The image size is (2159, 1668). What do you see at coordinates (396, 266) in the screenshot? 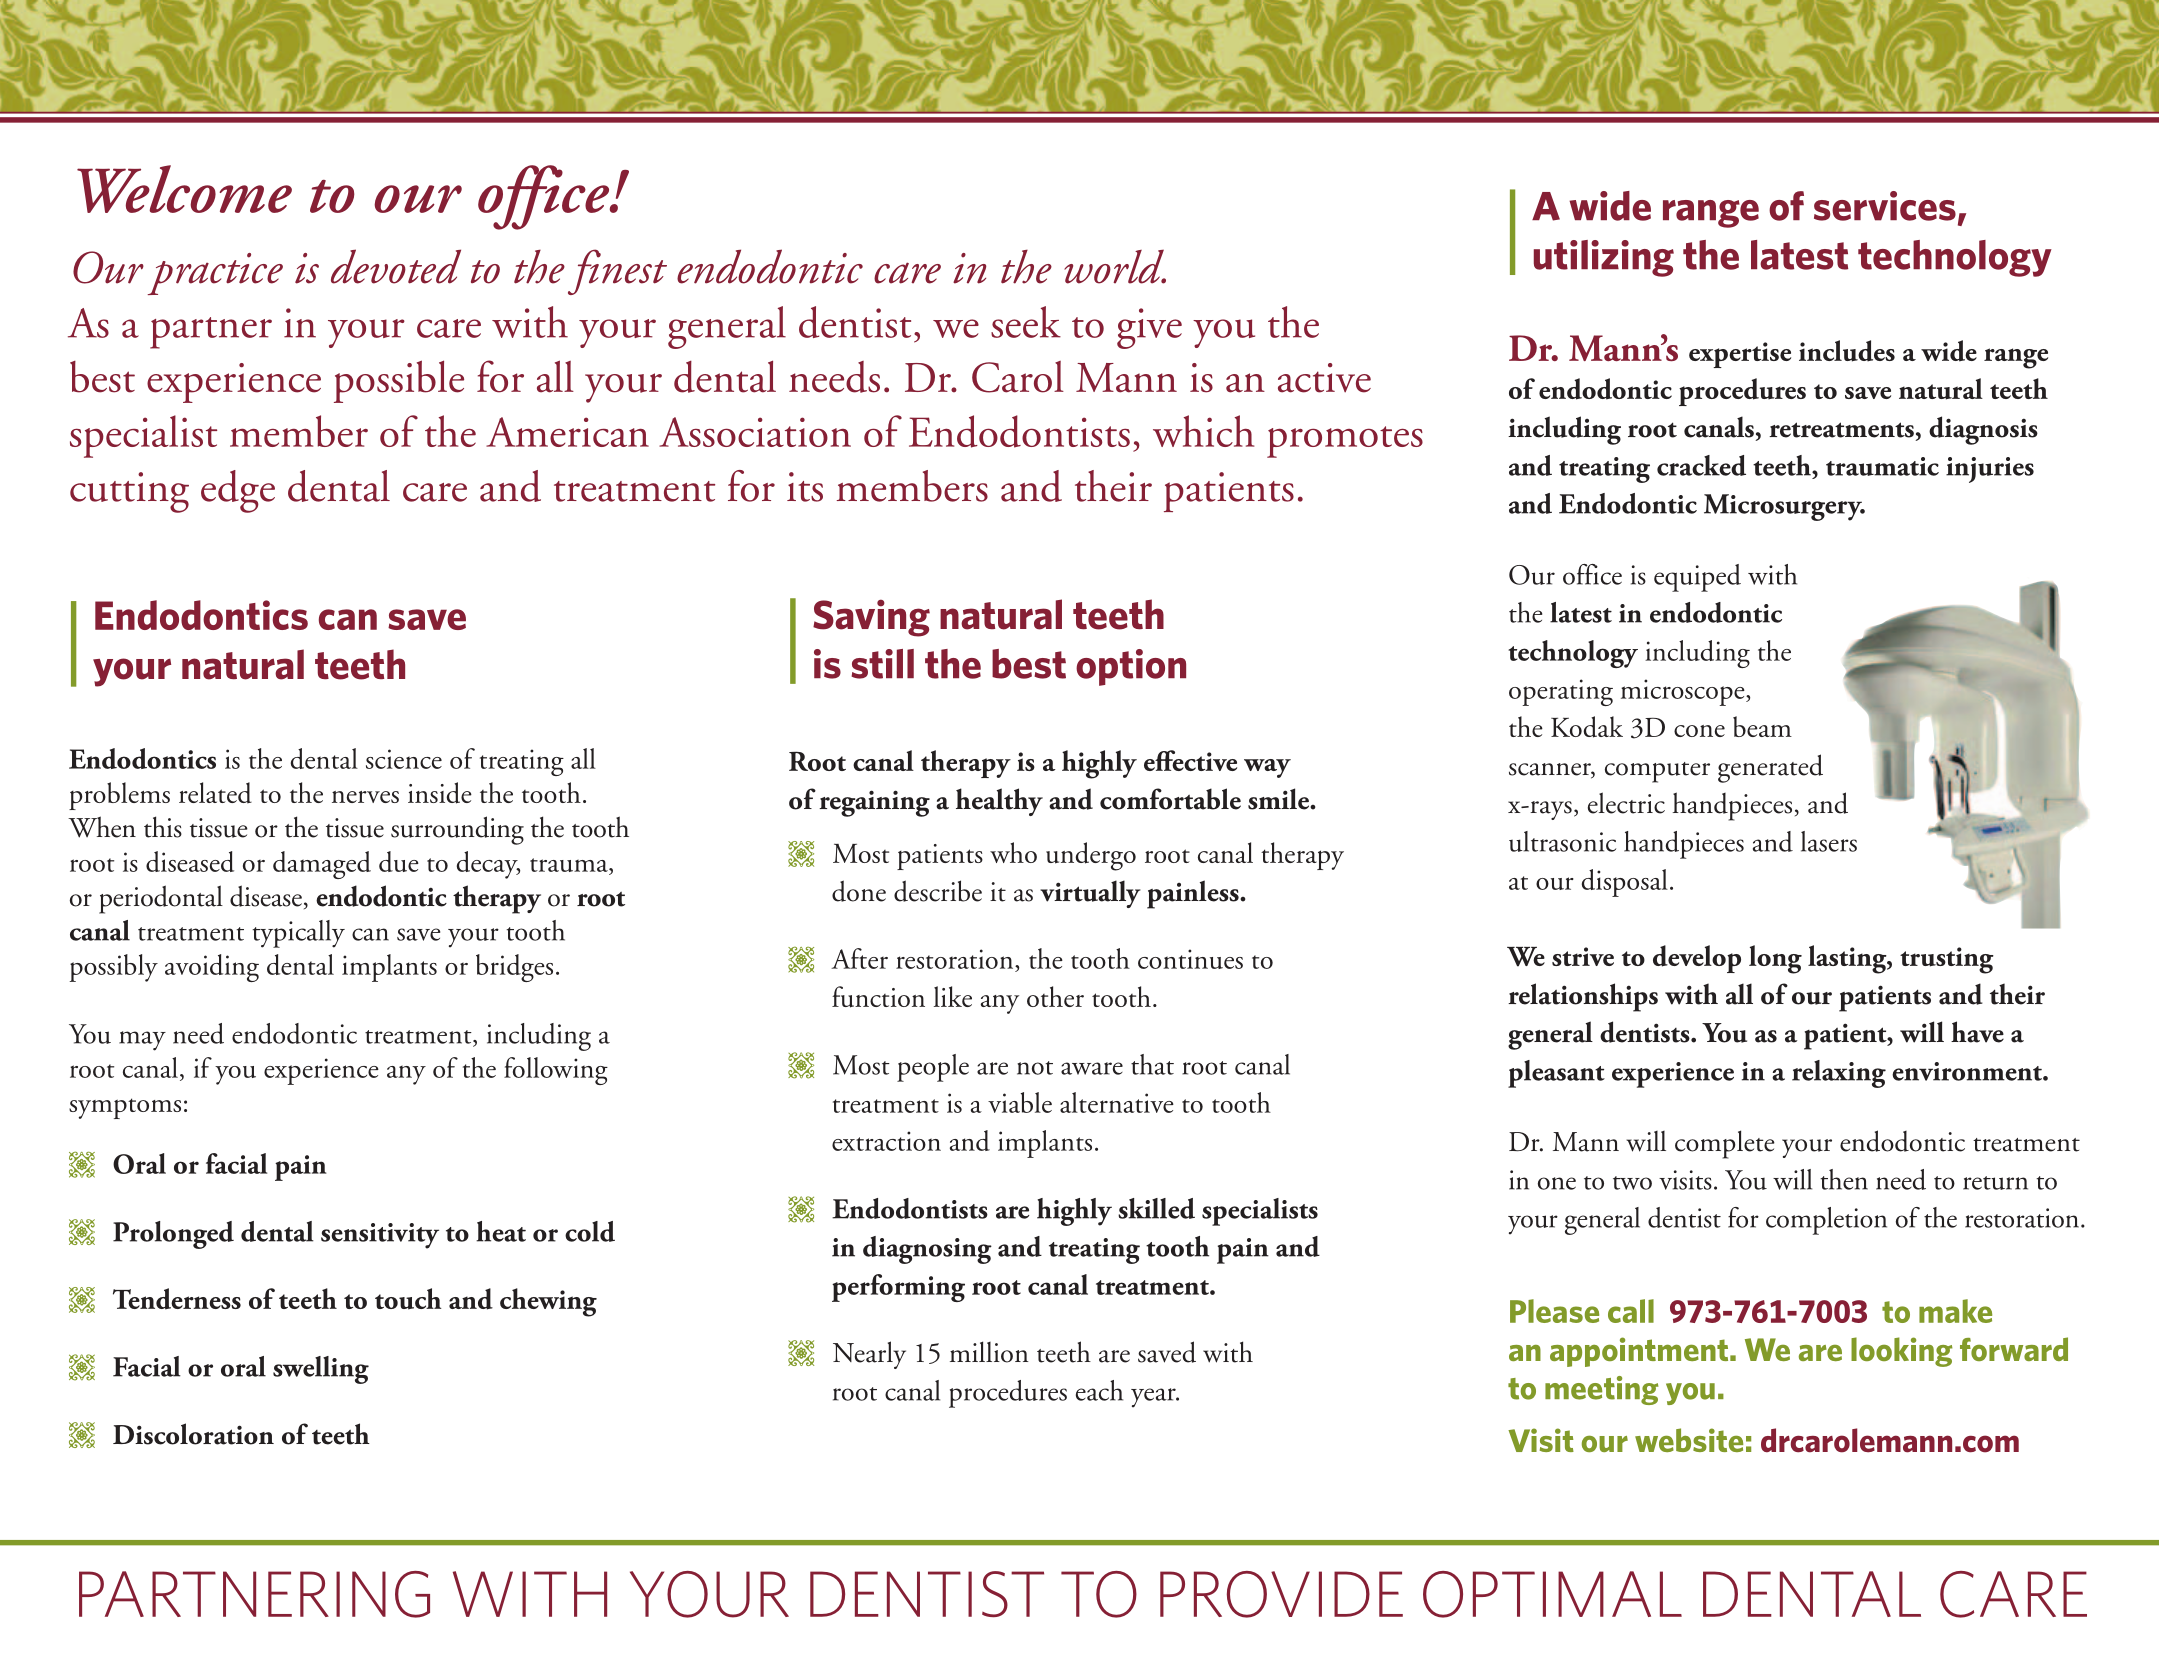
I see `devoted` at bounding box center [396, 266].
